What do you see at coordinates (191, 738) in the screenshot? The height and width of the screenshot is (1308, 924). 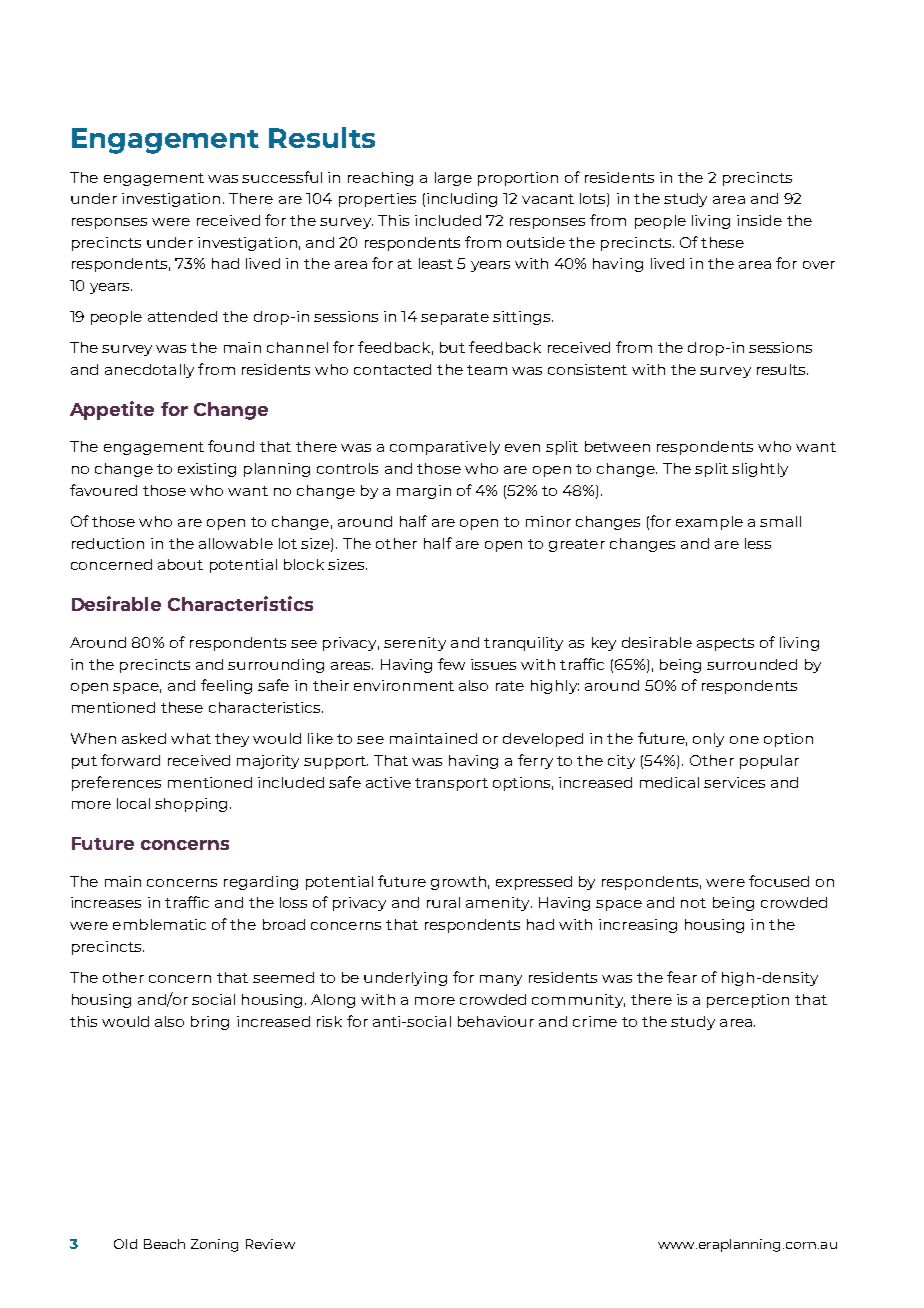 I see `what` at bounding box center [191, 738].
